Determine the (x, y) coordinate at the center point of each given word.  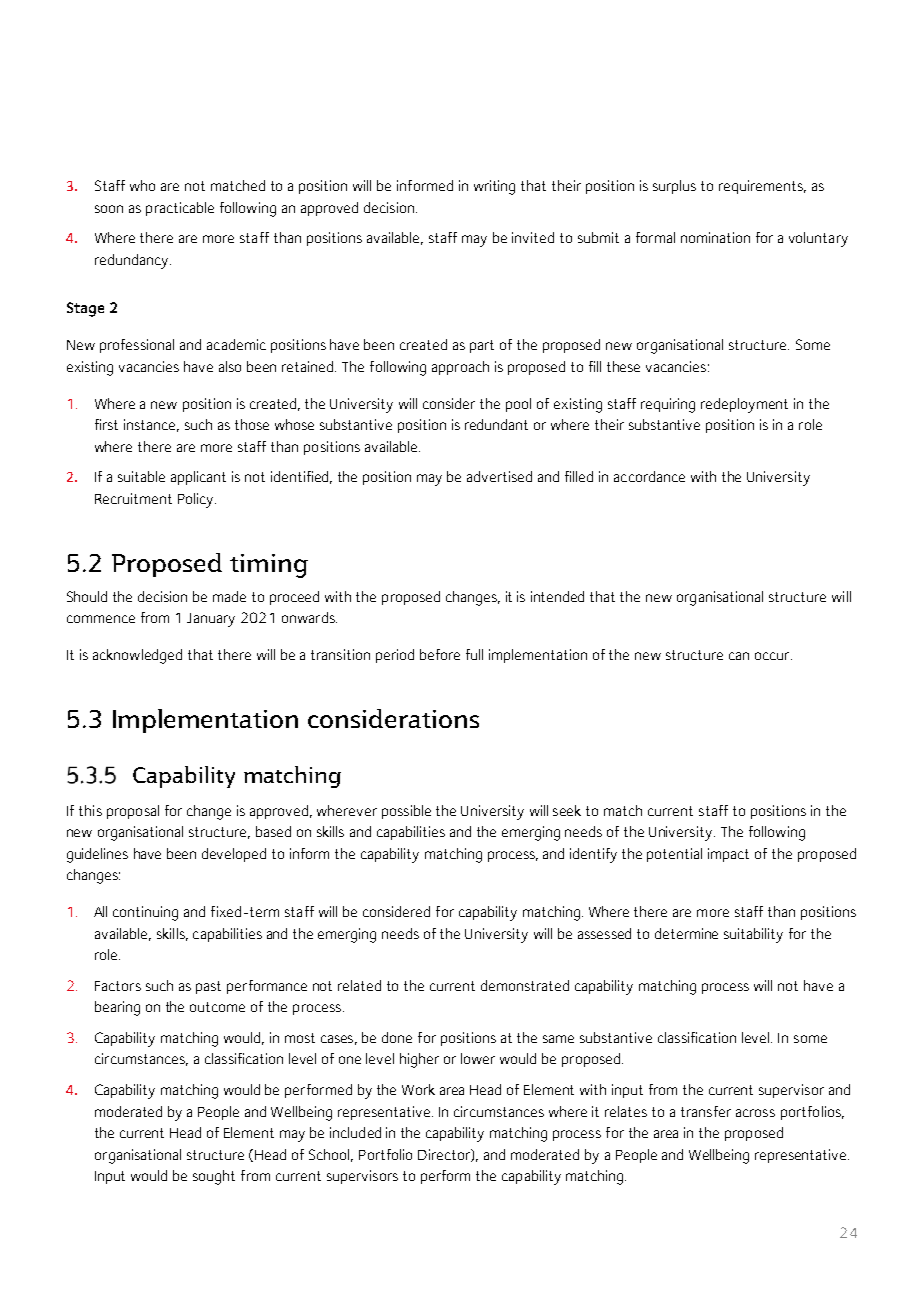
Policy (197, 500)
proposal (133, 812)
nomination (715, 237)
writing (494, 187)
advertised (499, 476)
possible (406, 812)
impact (728, 855)
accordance (649, 476)
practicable (180, 209)
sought (214, 1177)
